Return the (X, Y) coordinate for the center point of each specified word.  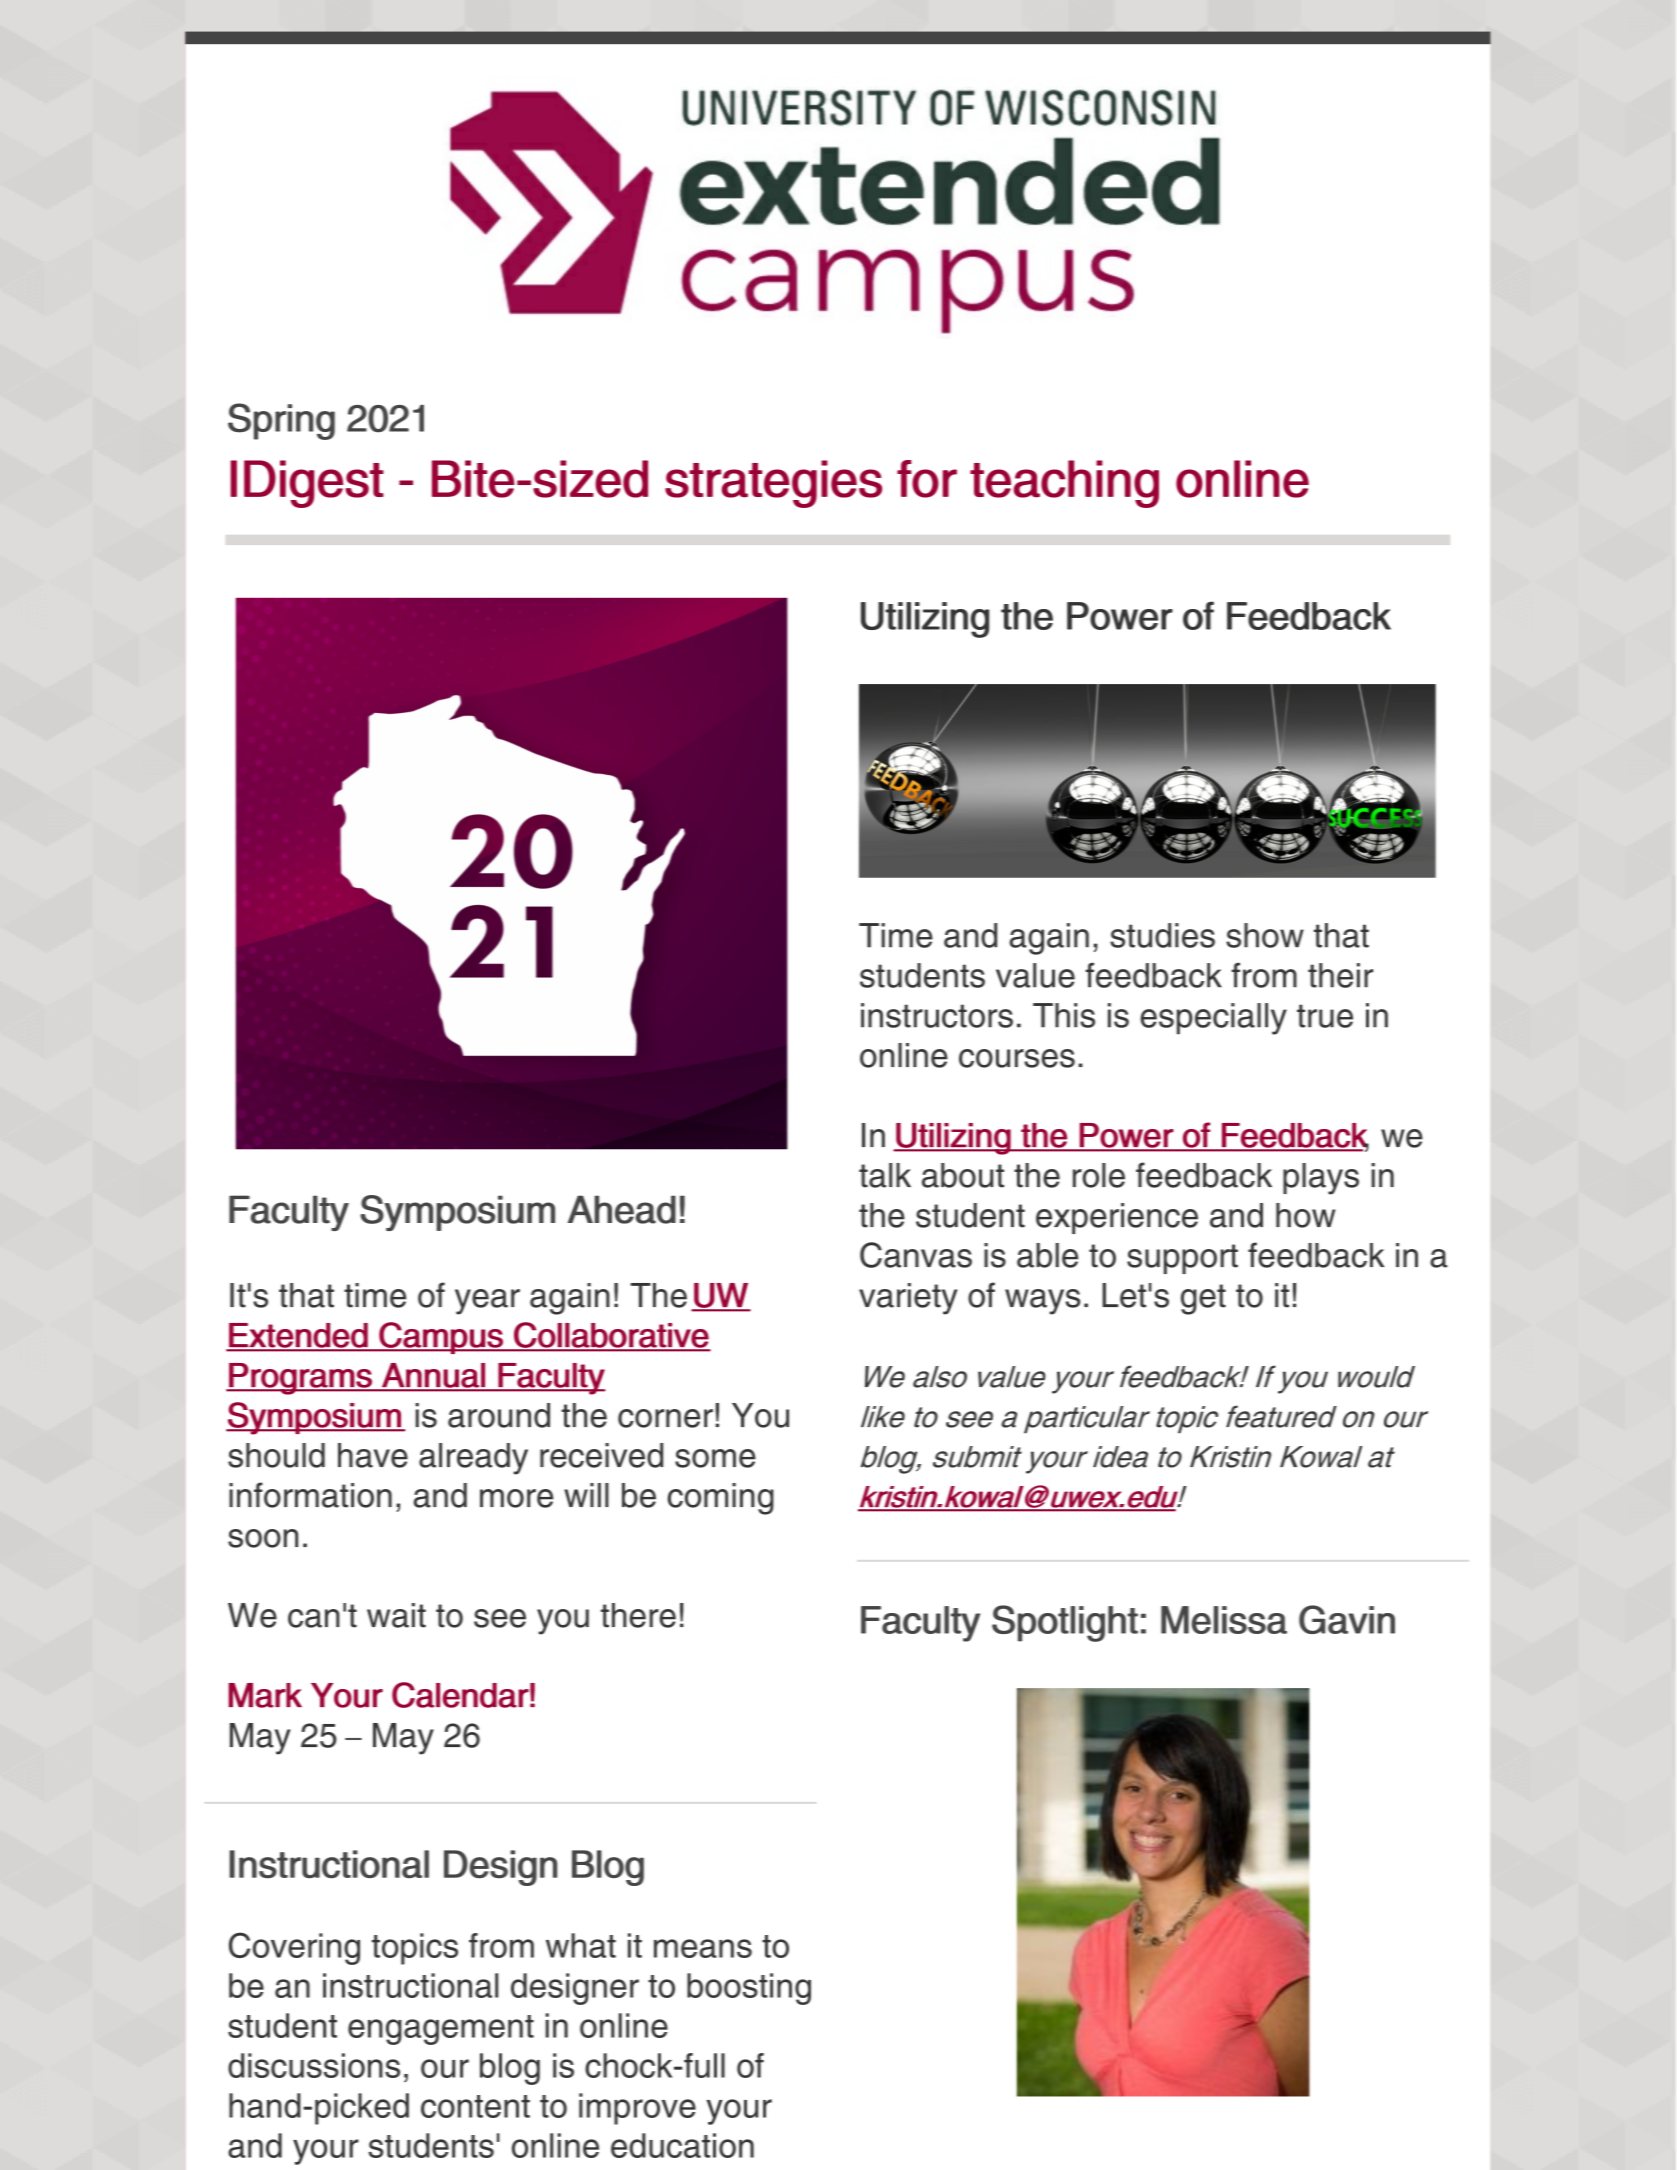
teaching (1064, 484)
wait (396, 1615)
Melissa (1224, 1620)
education (682, 2145)
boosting (749, 1989)
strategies (773, 484)
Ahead (621, 1209)
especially (1213, 1019)
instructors (937, 1015)
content (475, 2106)
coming (721, 1499)
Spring (281, 421)
